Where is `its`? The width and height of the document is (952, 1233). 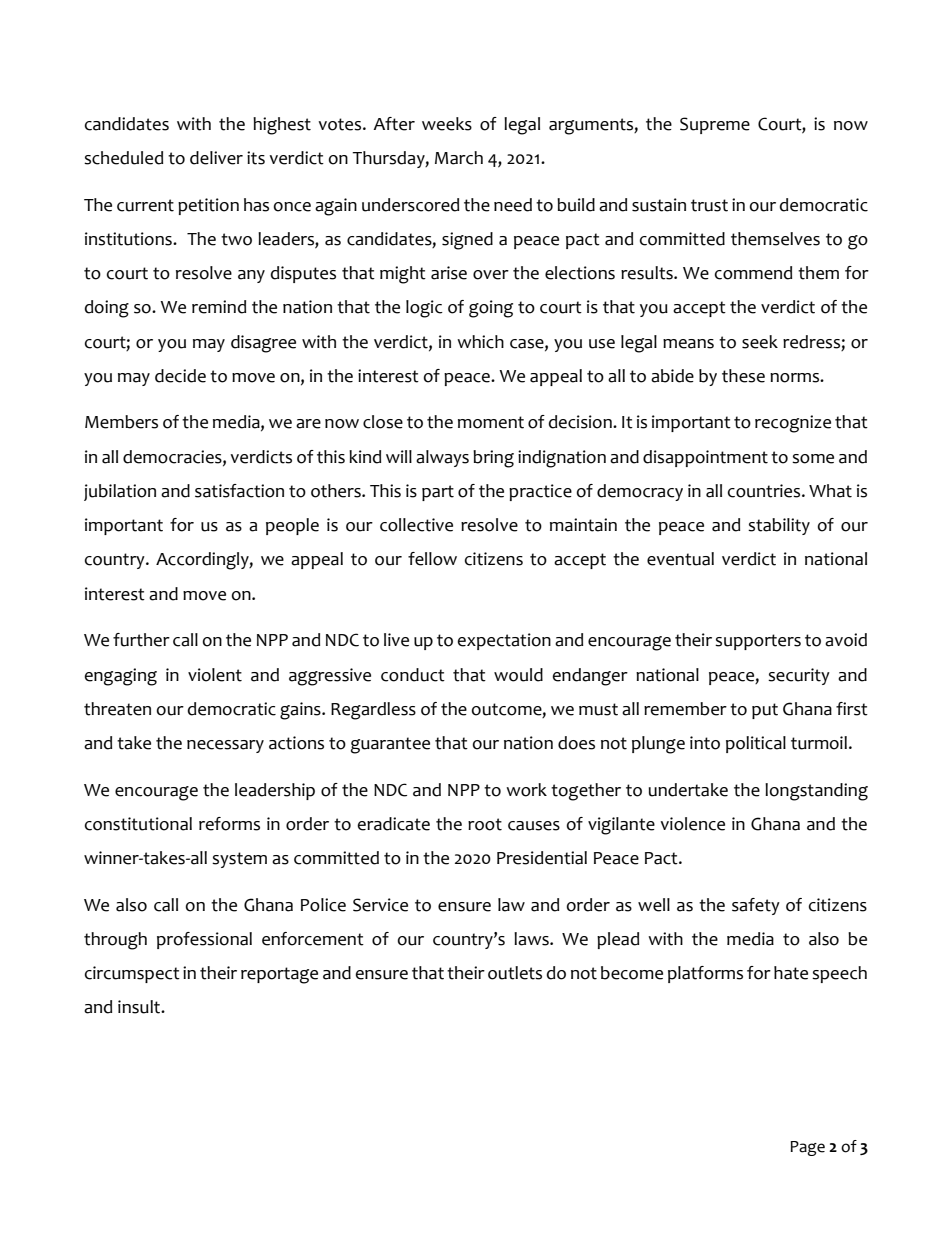
its is located at coordinates (256, 158).
